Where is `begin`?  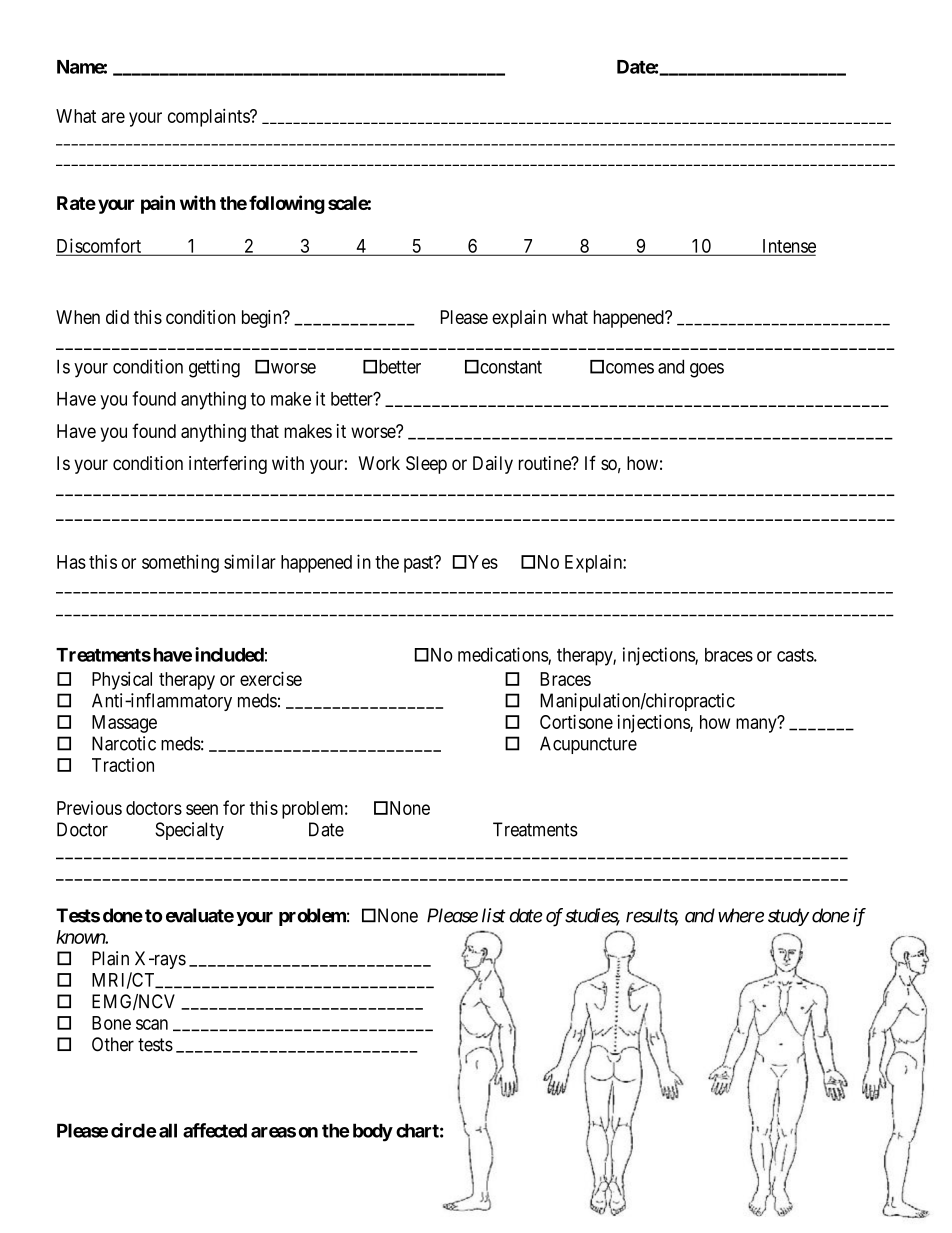 begin is located at coordinates (263, 319).
